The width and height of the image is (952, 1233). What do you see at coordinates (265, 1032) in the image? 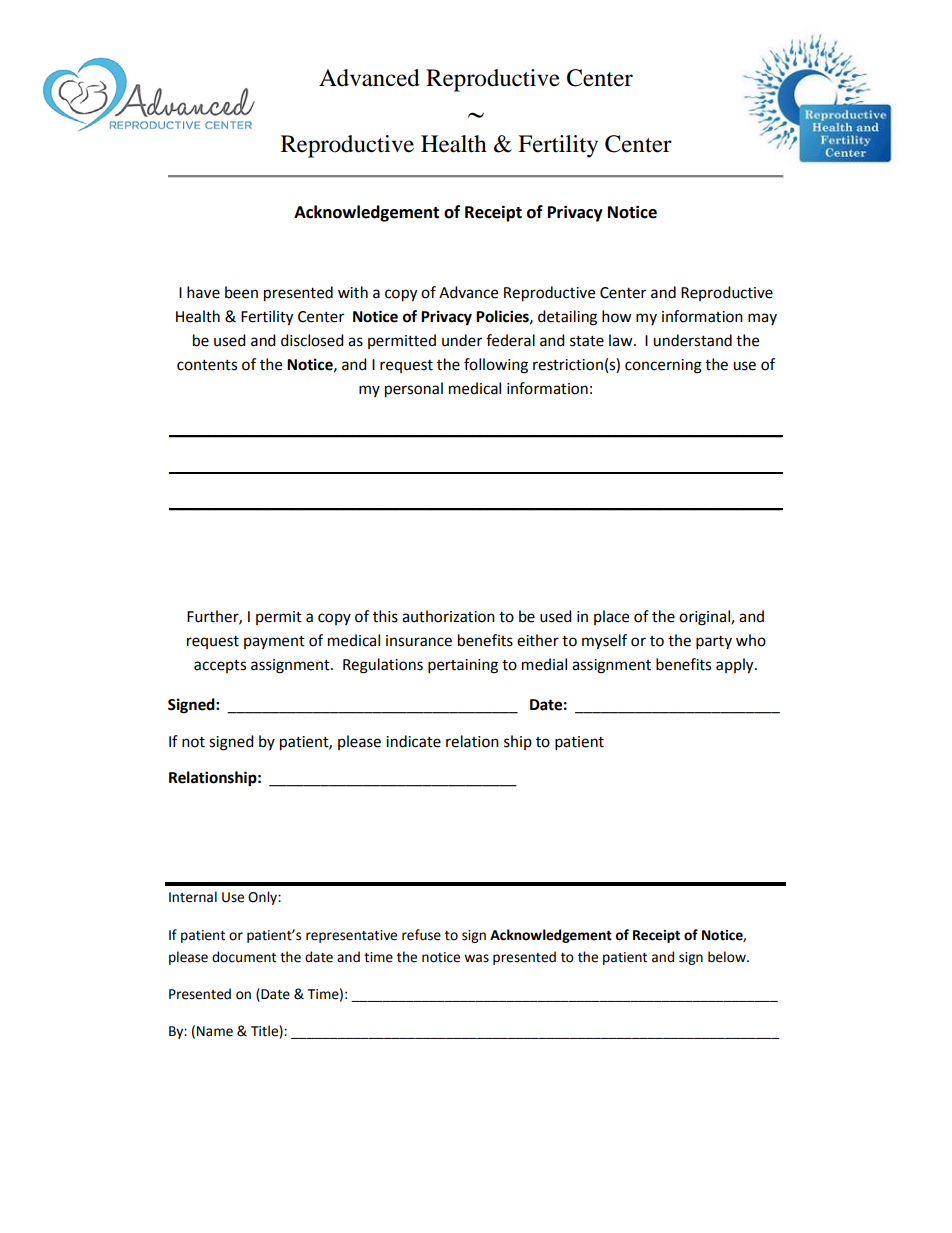
I see `Title` at bounding box center [265, 1032].
